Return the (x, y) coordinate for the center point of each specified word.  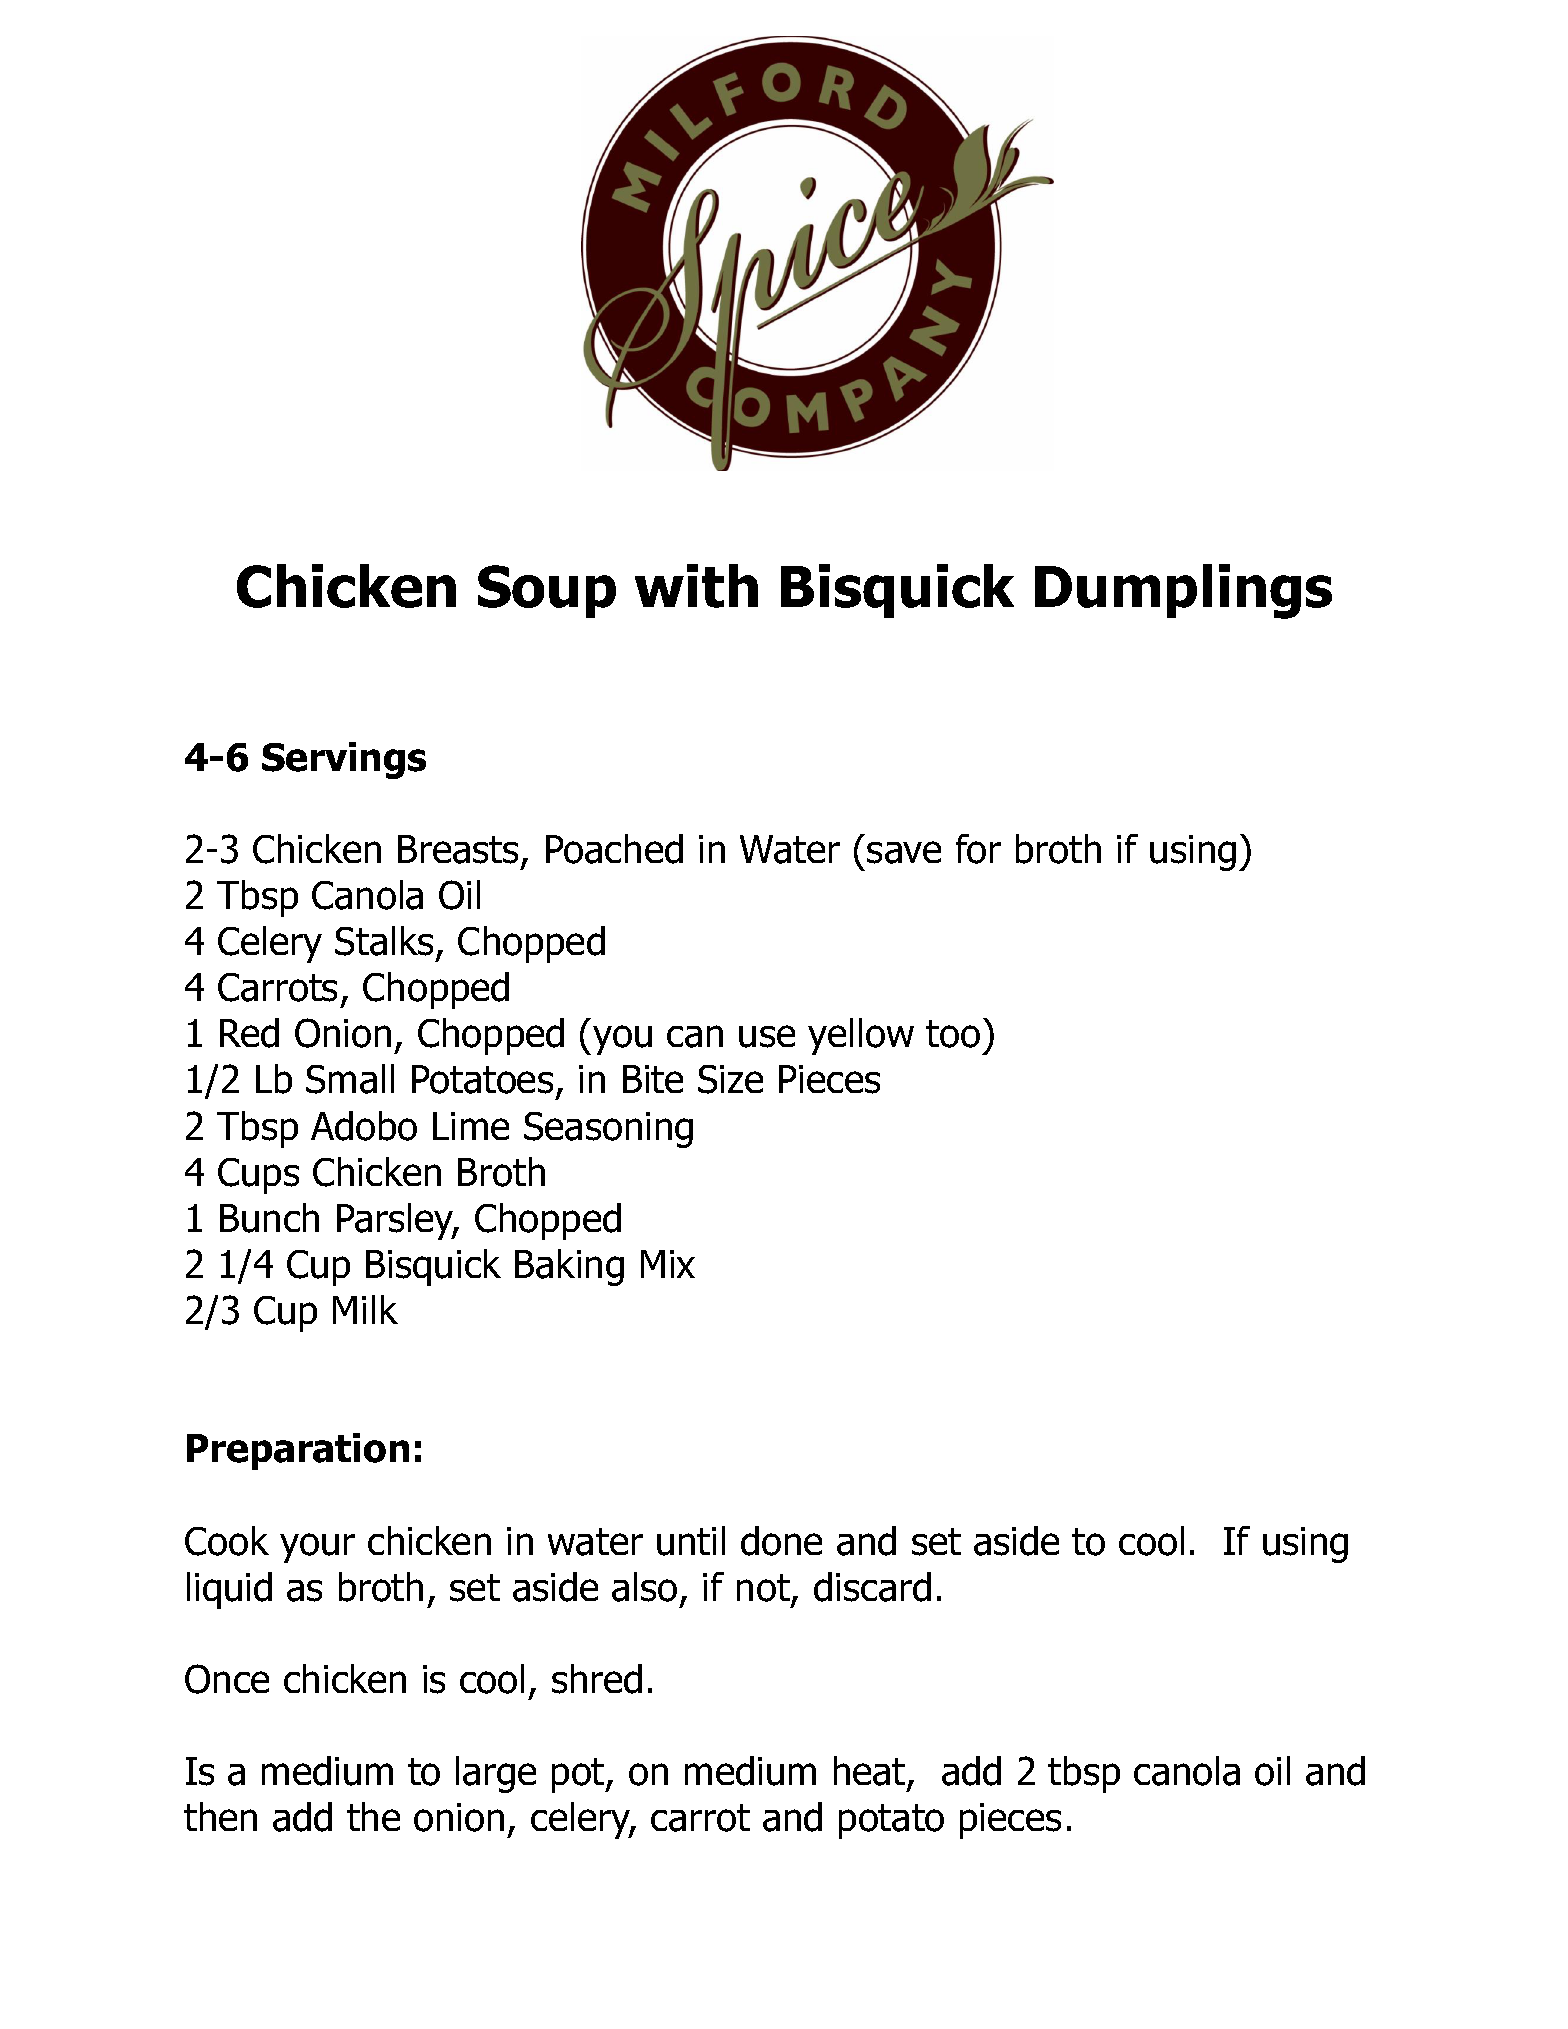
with (696, 586)
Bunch (269, 1218)
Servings (344, 760)
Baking (569, 1267)
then (220, 1816)
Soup (547, 591)
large (496, 1774)
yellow (861, 1036)
